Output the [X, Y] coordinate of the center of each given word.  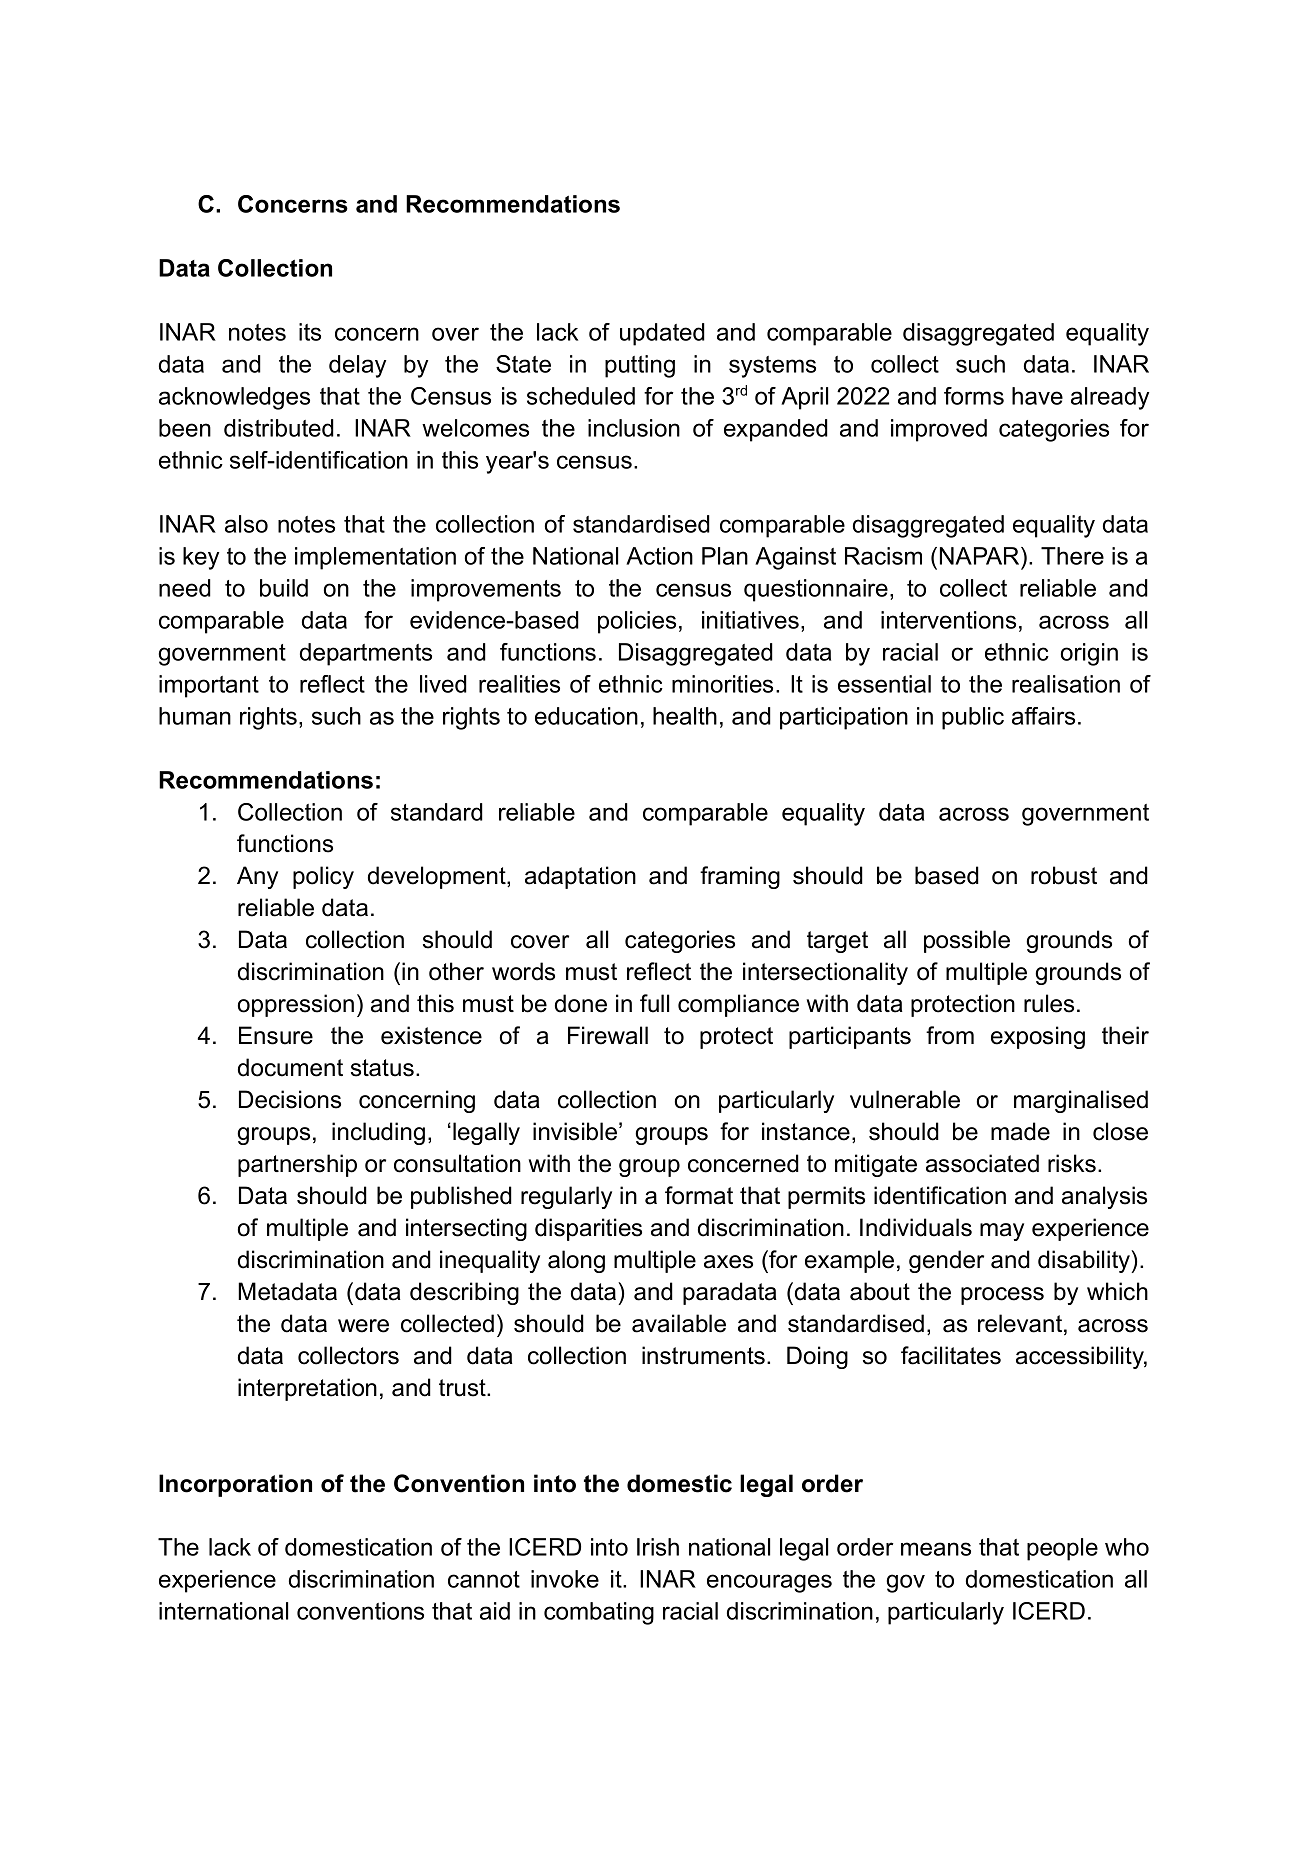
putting [640, 366]
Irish [658, 1547]
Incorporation [235, 1485]
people [1062, 1549]
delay [357, 366]
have [1037, 396]
